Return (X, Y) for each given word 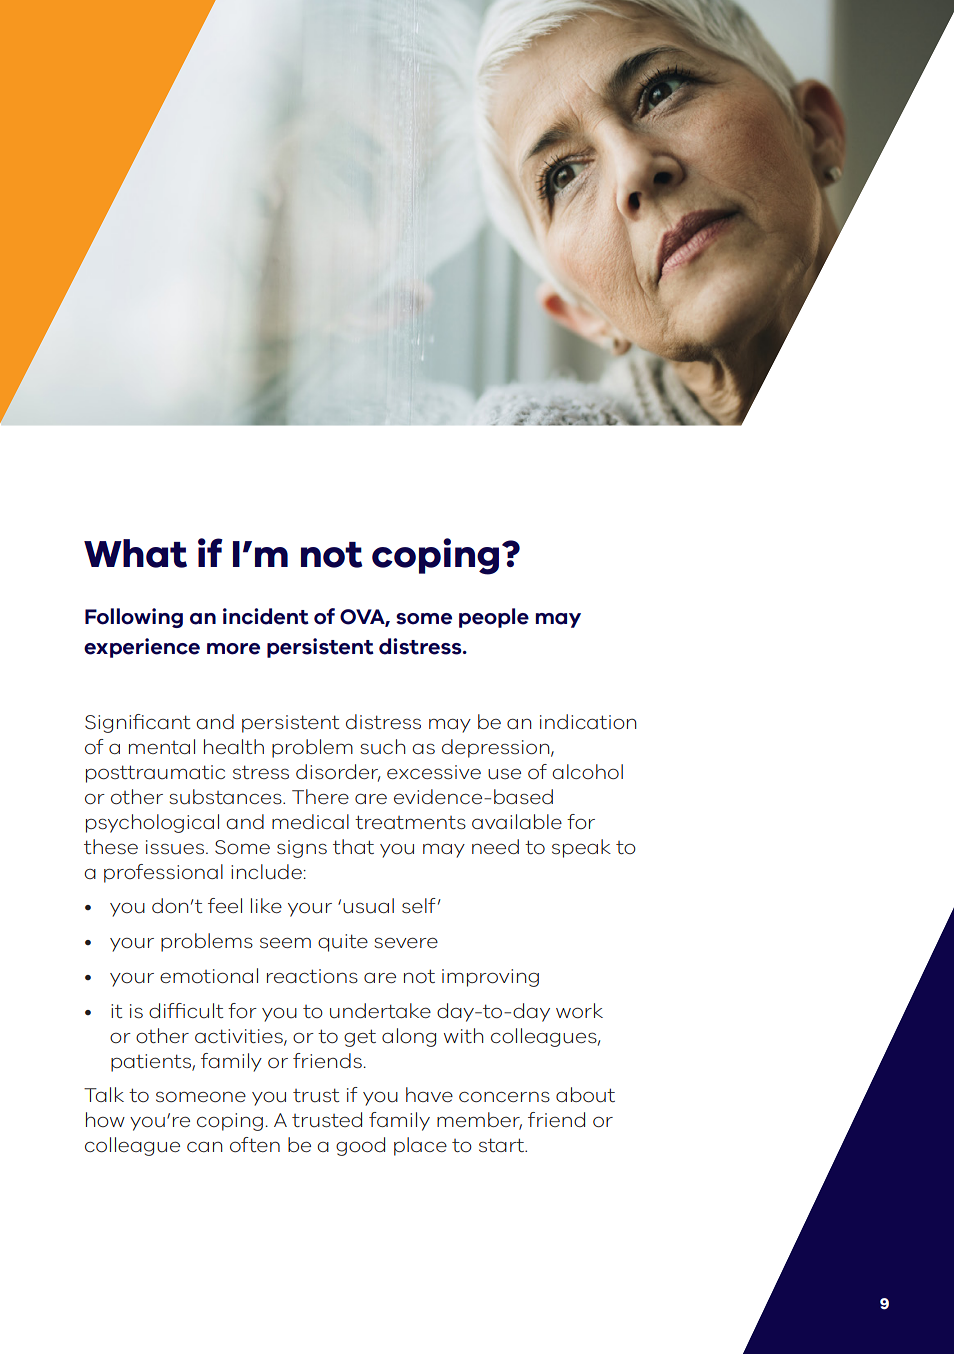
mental (162, 746)
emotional (209, 976)
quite (343, 943)
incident (266, 616)
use (504, 774)
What (135, 553)
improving (490, 978)
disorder (338, 772)
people (494, 618)
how (105, 1119)
